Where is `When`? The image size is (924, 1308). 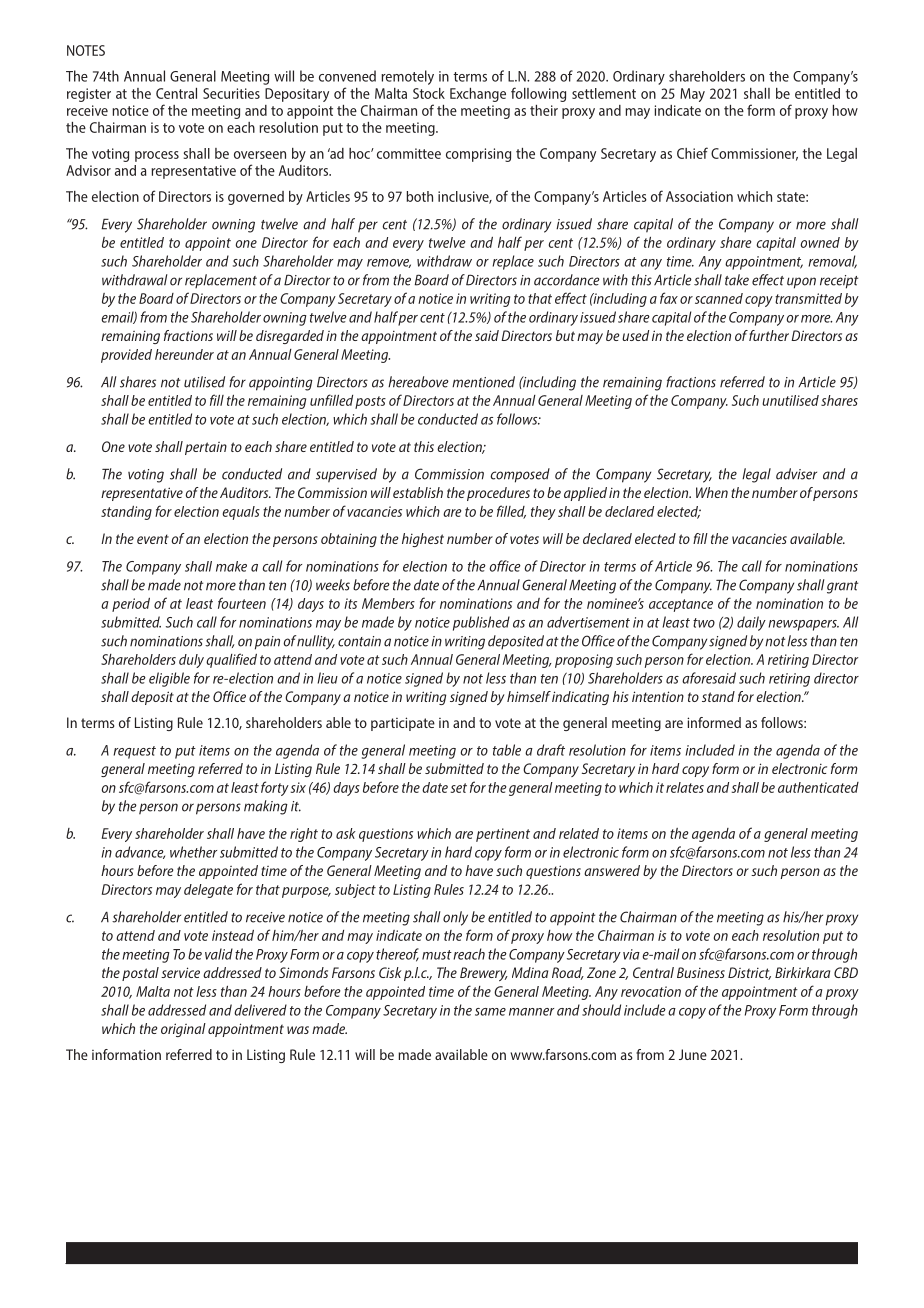 When is located at coordinates (712, 492).
